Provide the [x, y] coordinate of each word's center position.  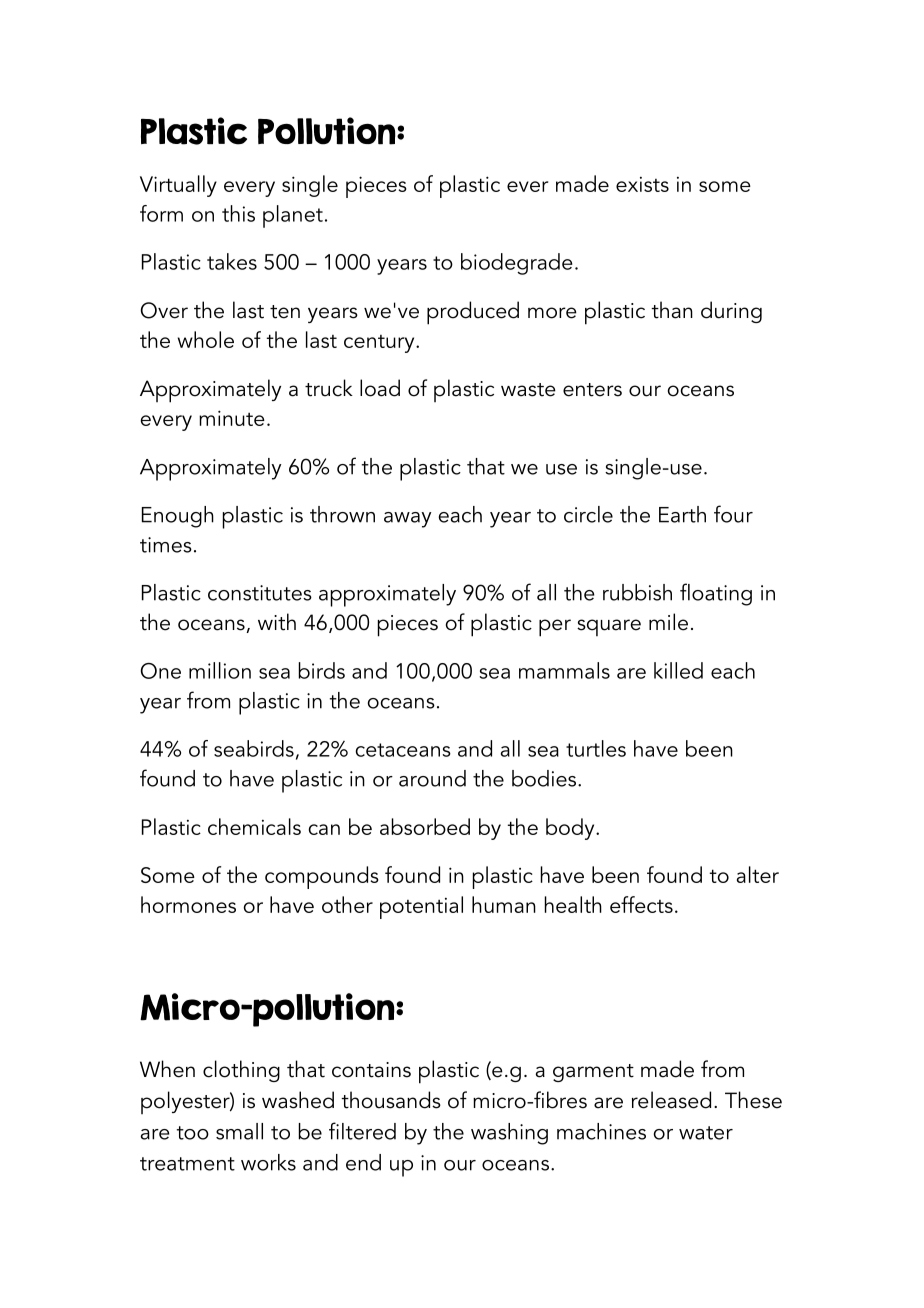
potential [421, 907]
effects [641, 904]
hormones [188, 904]
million [220, 670]
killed [678, 670]
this [238, 213]
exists [642, 184]
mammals [564, 670]
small [239, 1131]
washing [509, 1134]
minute [232, 418]
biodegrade [517, 264]
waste [528, 390]
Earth [682, 514]
